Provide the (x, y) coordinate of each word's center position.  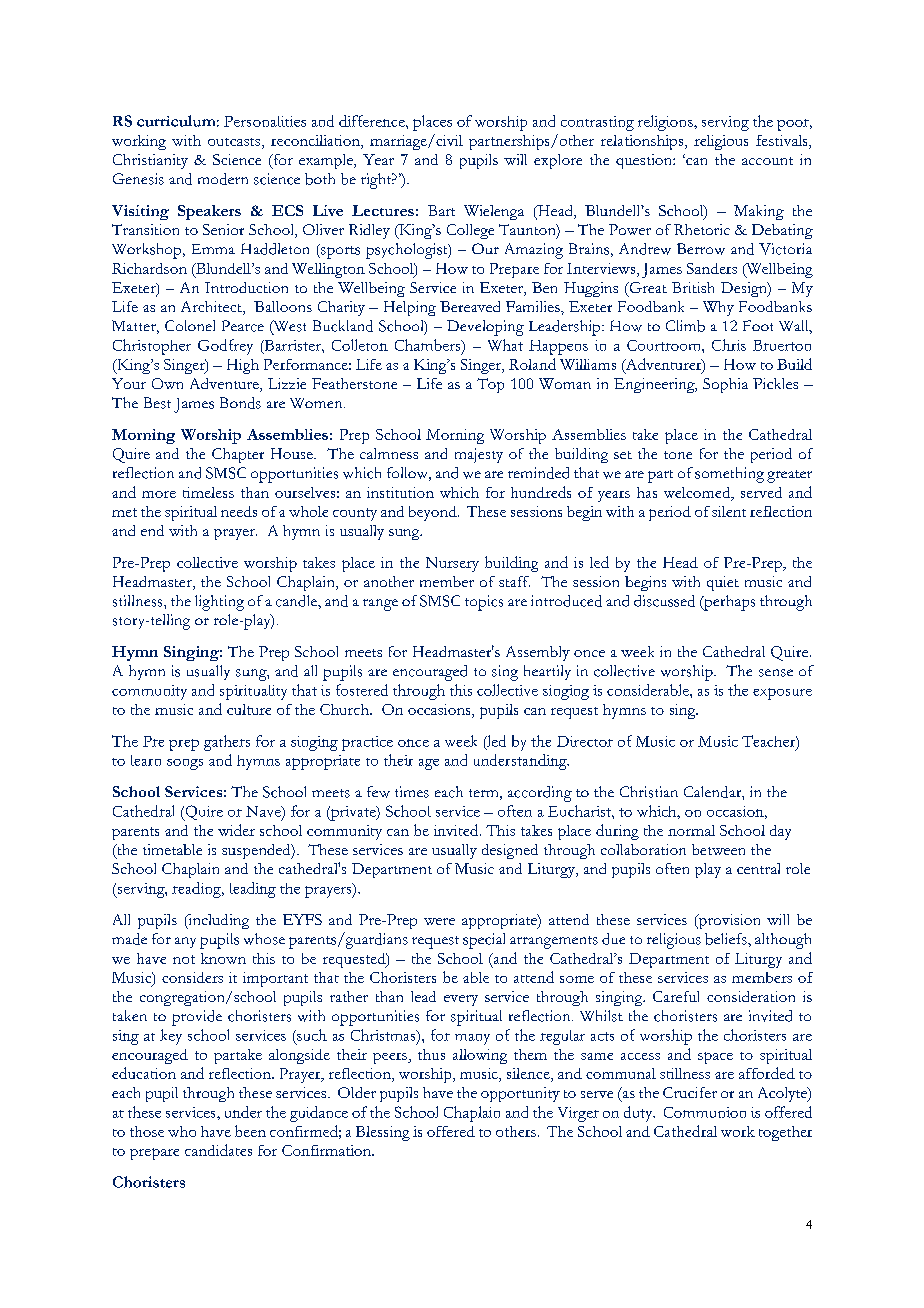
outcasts (235, 143)
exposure (782, 694)
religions (666, 123)
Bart (441, 210)
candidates (218, 1150)
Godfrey (225, 347)
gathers (227, 743)
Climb (685, 326)
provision (728, 921)
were (439, 921)
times (412, 792)
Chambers (429, 346)
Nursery (452, 564)
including (217, 921)
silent (729, 511)
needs (239, 511)
